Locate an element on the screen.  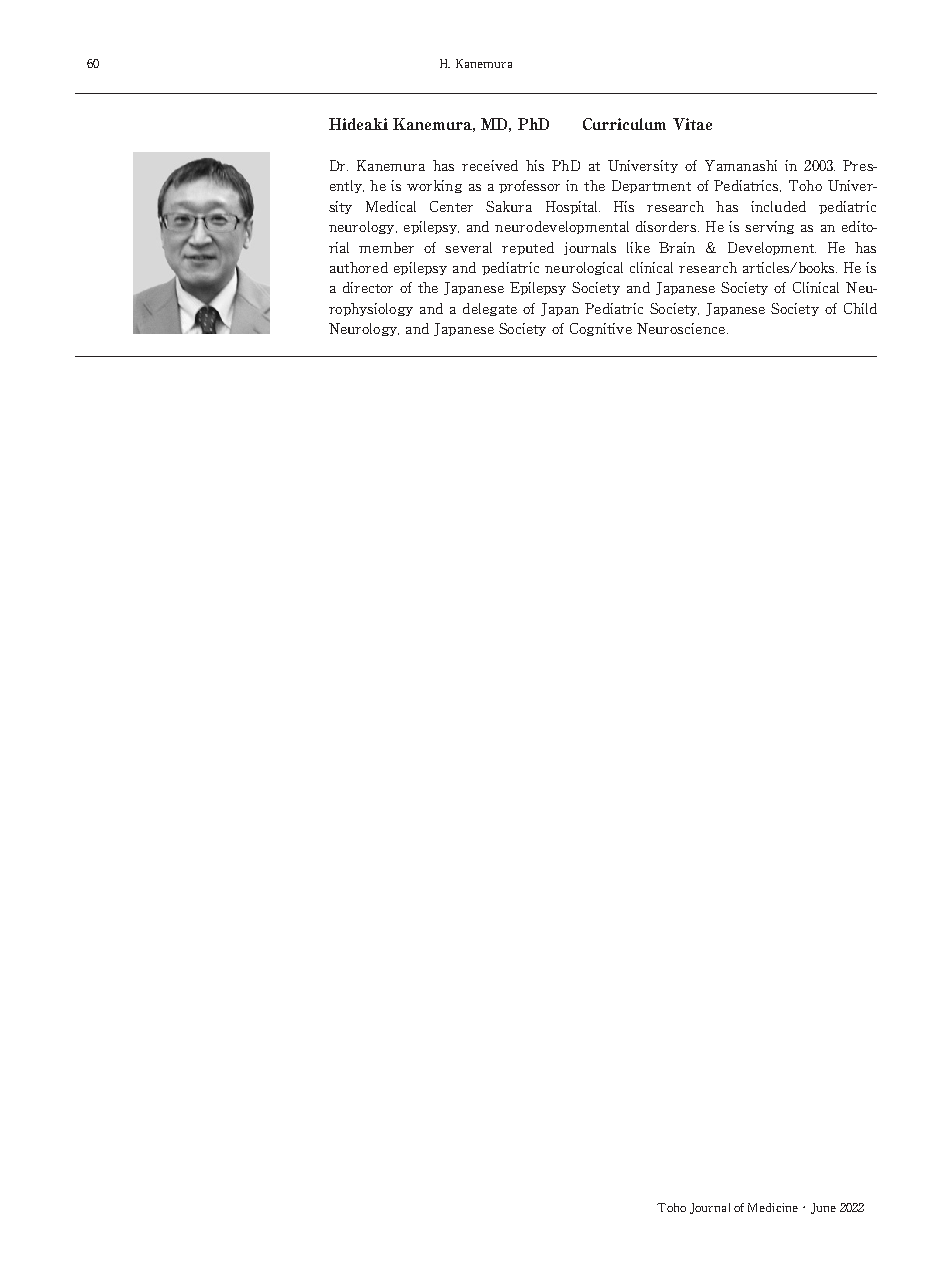
Hideaki is located at coordinates (358, 124).
